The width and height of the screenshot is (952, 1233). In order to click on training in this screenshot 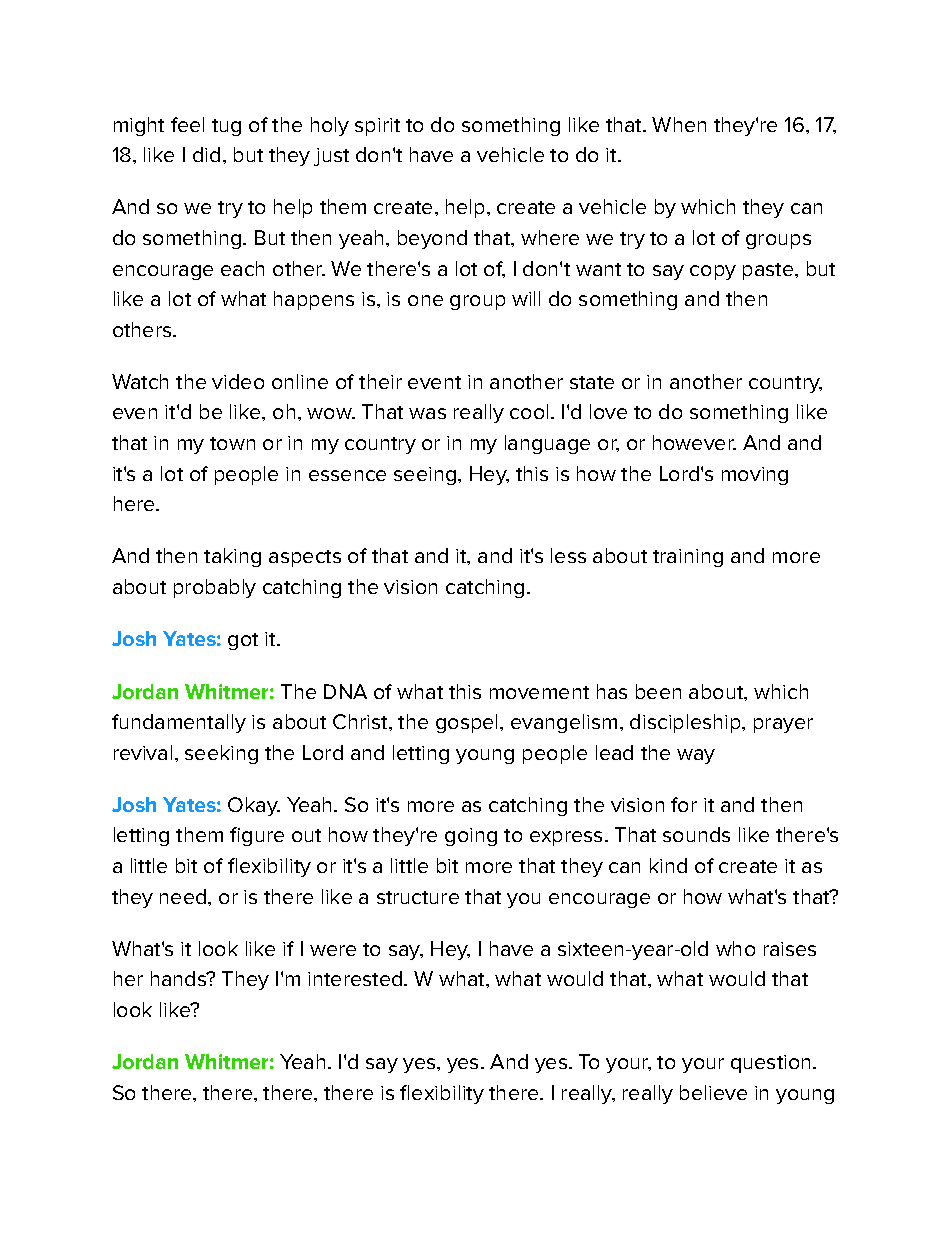, I will do `click(688, 558)`.
